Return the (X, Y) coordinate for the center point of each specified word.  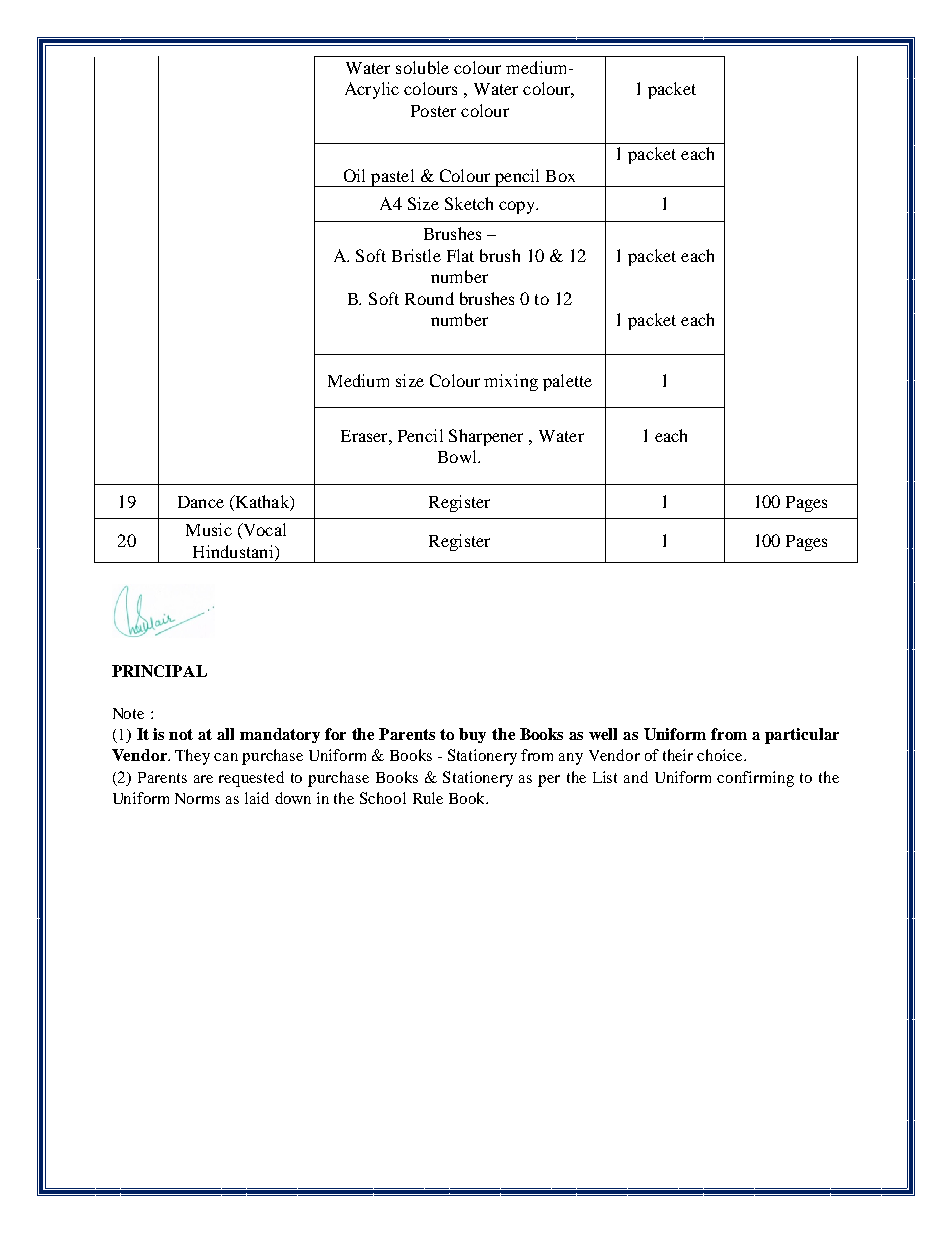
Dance (201, 502)
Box (560, 176)
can (226, 757)
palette (567, 382)
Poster (433, 111)
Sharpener (486, 437)
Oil (354, 175)
